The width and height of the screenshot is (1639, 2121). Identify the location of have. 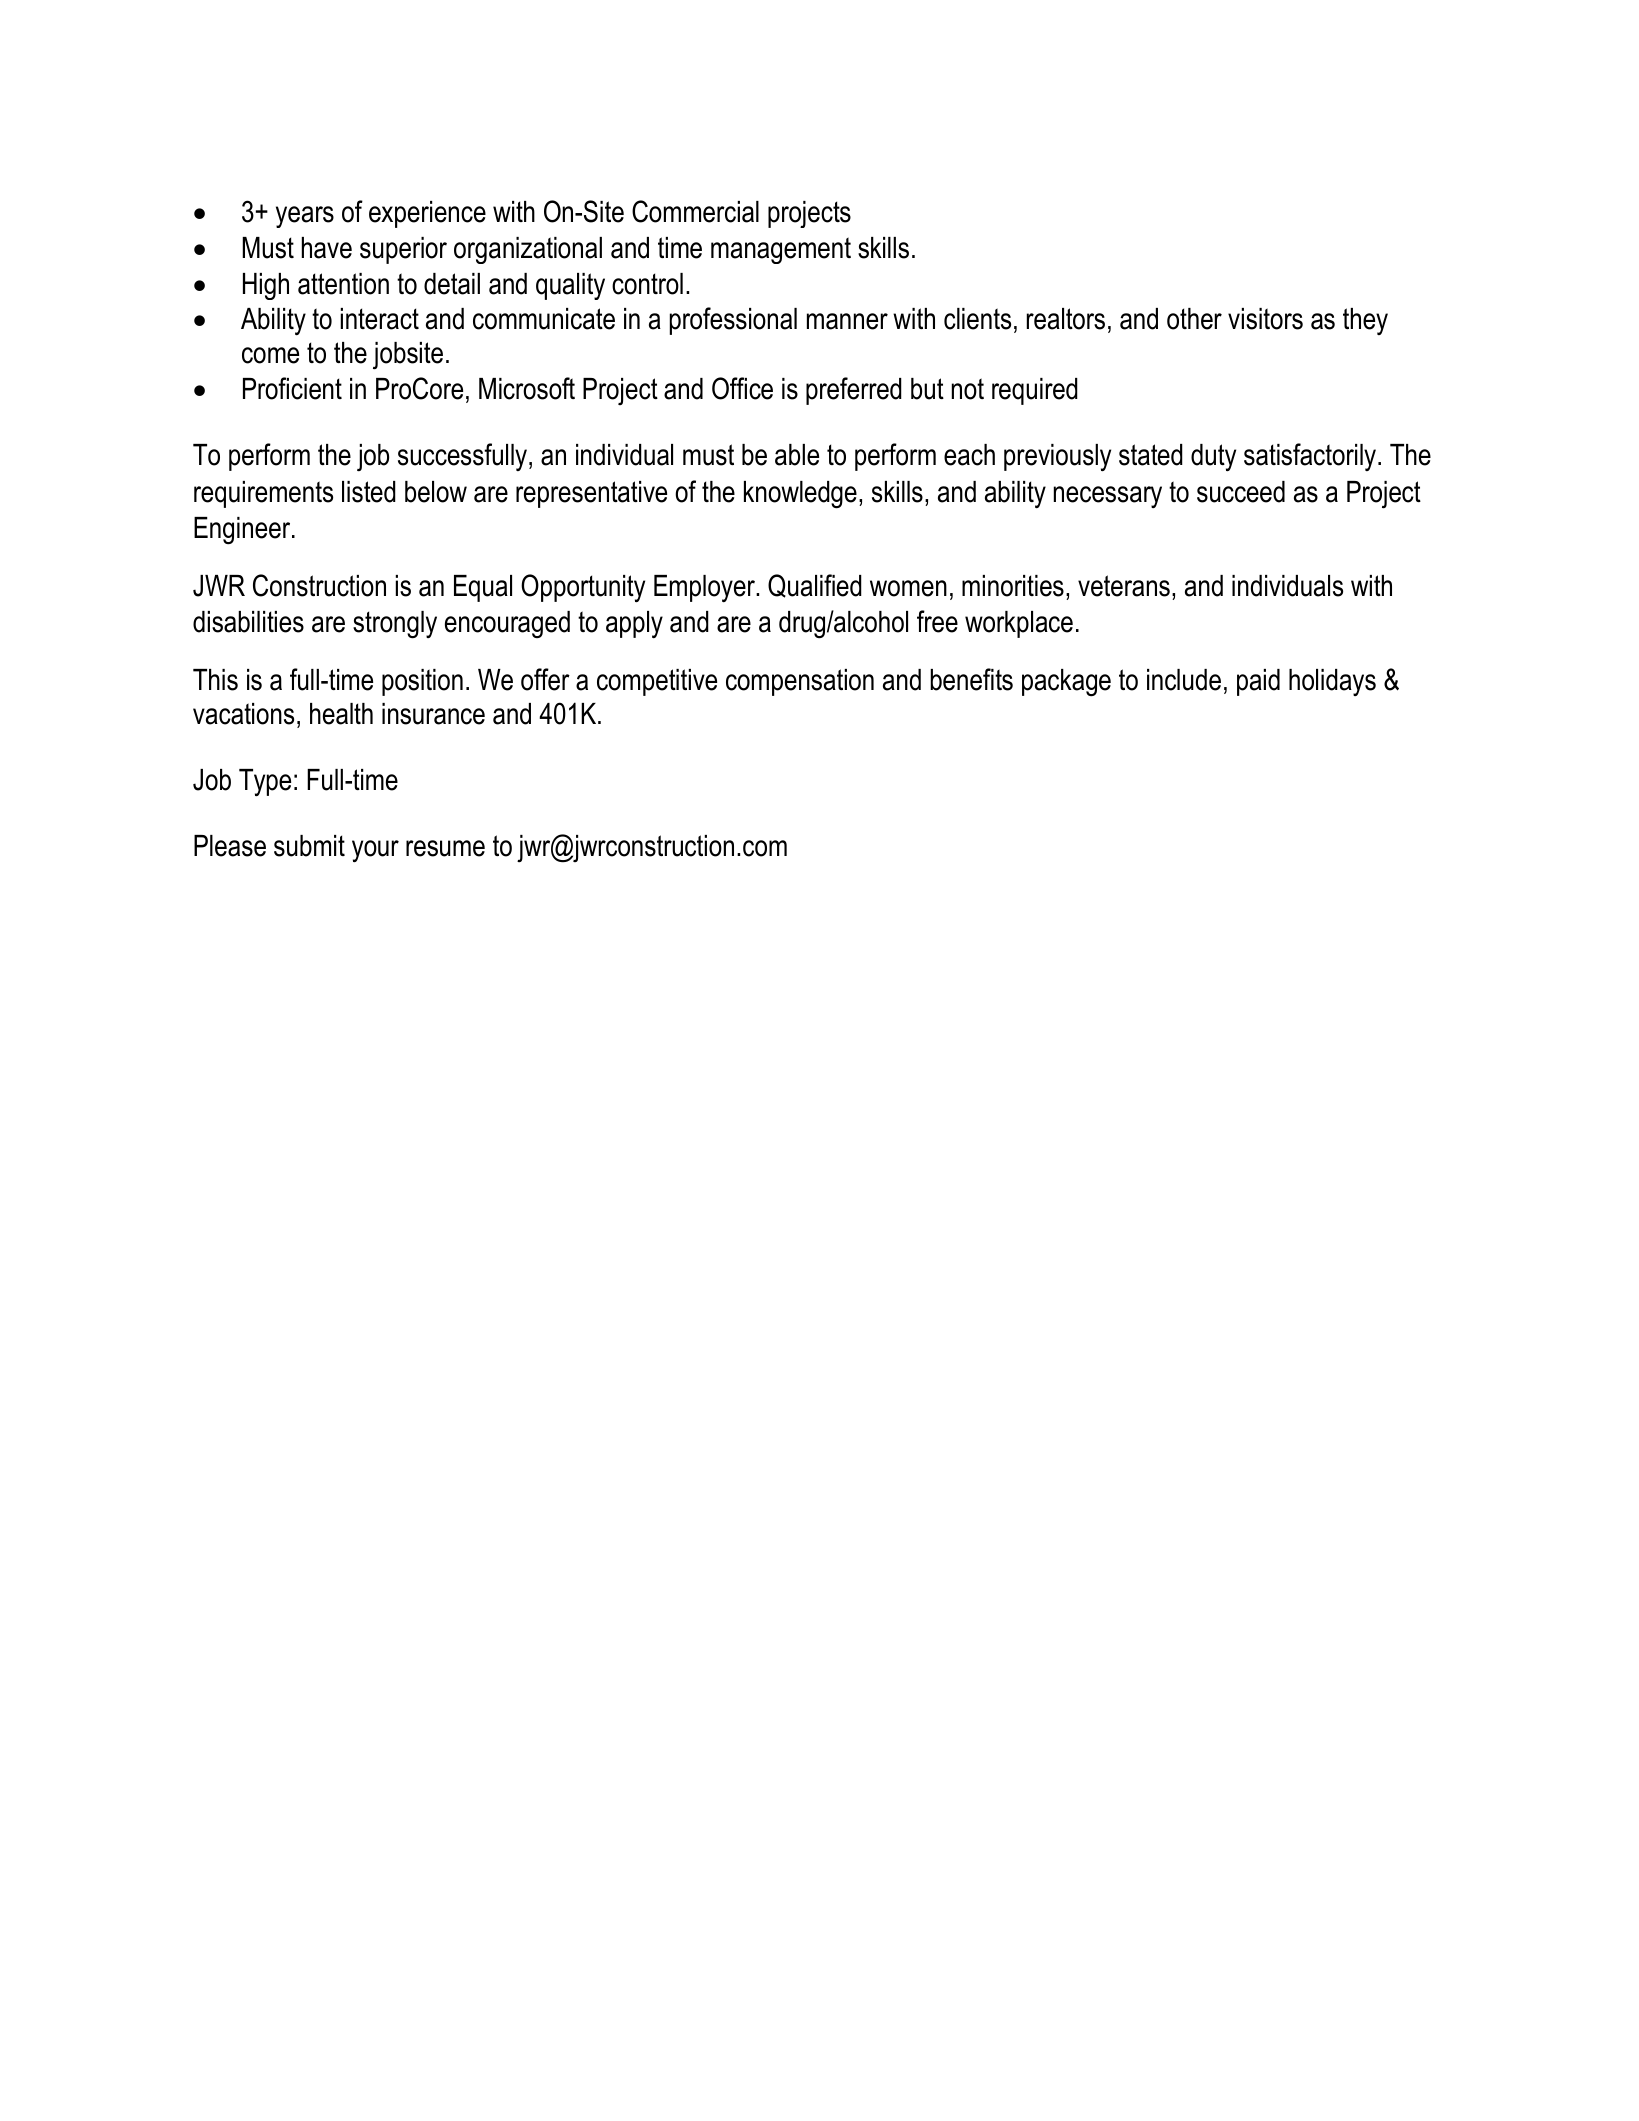
(327, 248).
